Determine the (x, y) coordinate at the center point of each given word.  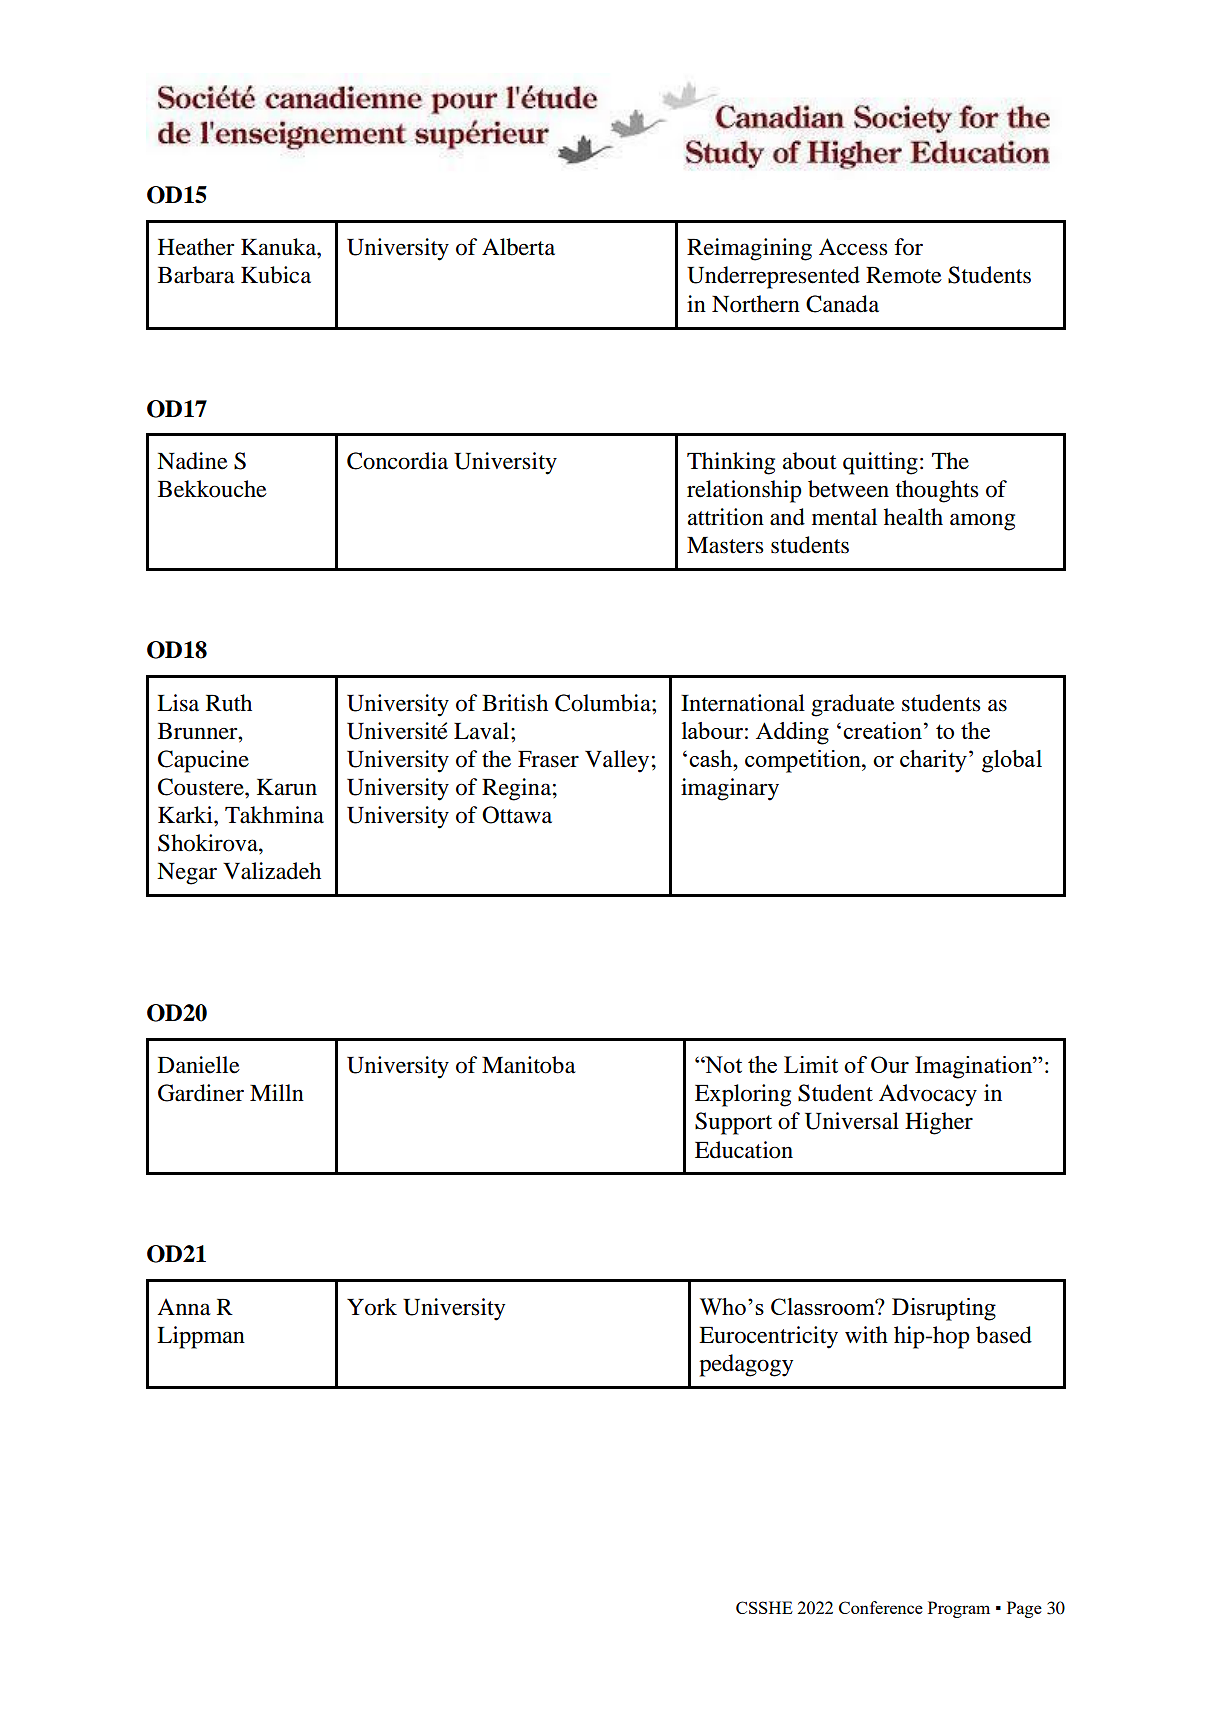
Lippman (201, 1337)
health (913, 517)
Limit (811, 1064)
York (372, 1307)
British (515, 703)
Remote (904, 275)
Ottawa (517, 815)
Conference (881, 1607)
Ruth (229, 703)
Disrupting (944, 1309)
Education (744, 1150)
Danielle (199, 1065)
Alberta (518, 247)
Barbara (196, 275)
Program (959, 1609)
